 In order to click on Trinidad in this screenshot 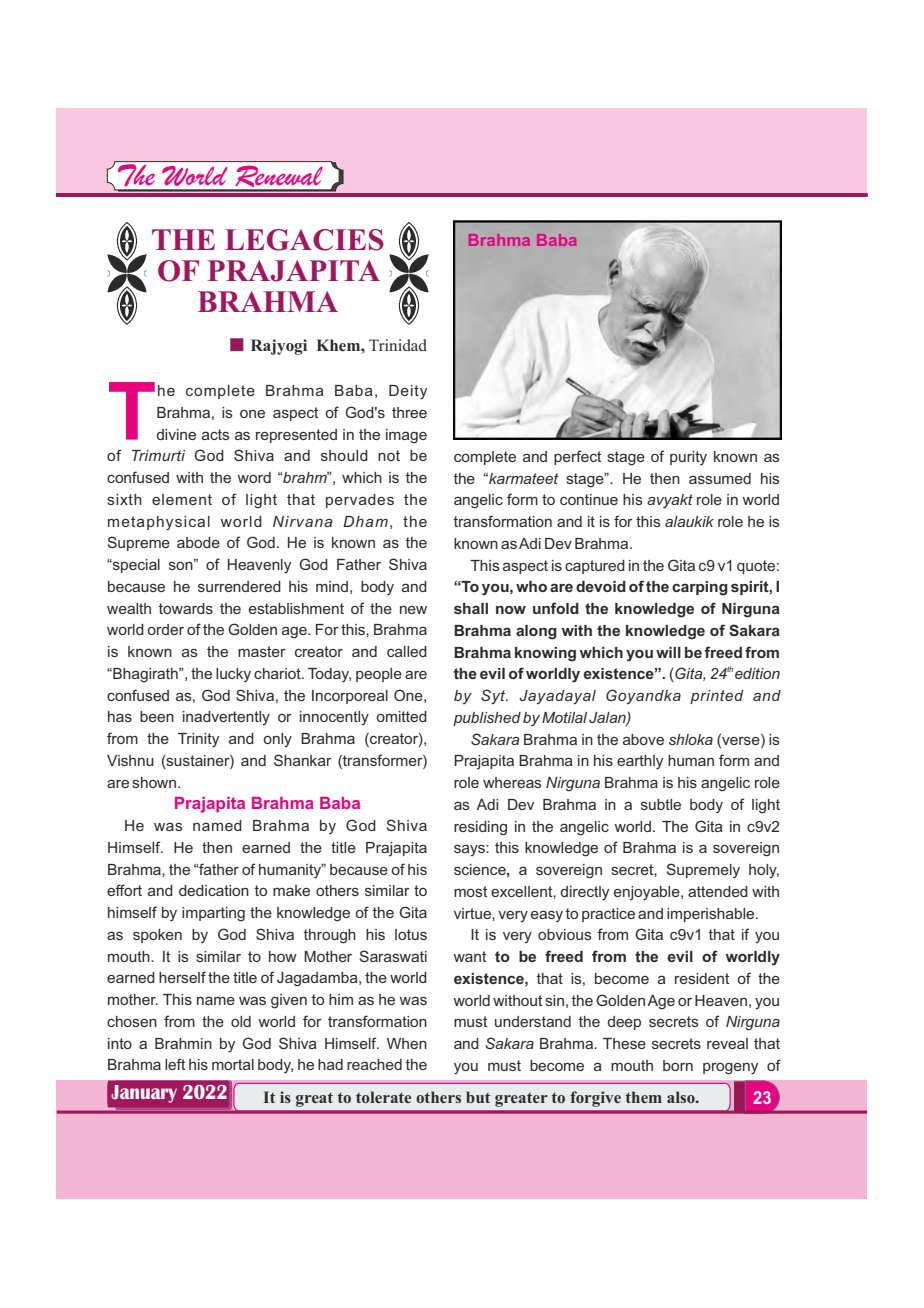, I will do `click(398, 345)`.
